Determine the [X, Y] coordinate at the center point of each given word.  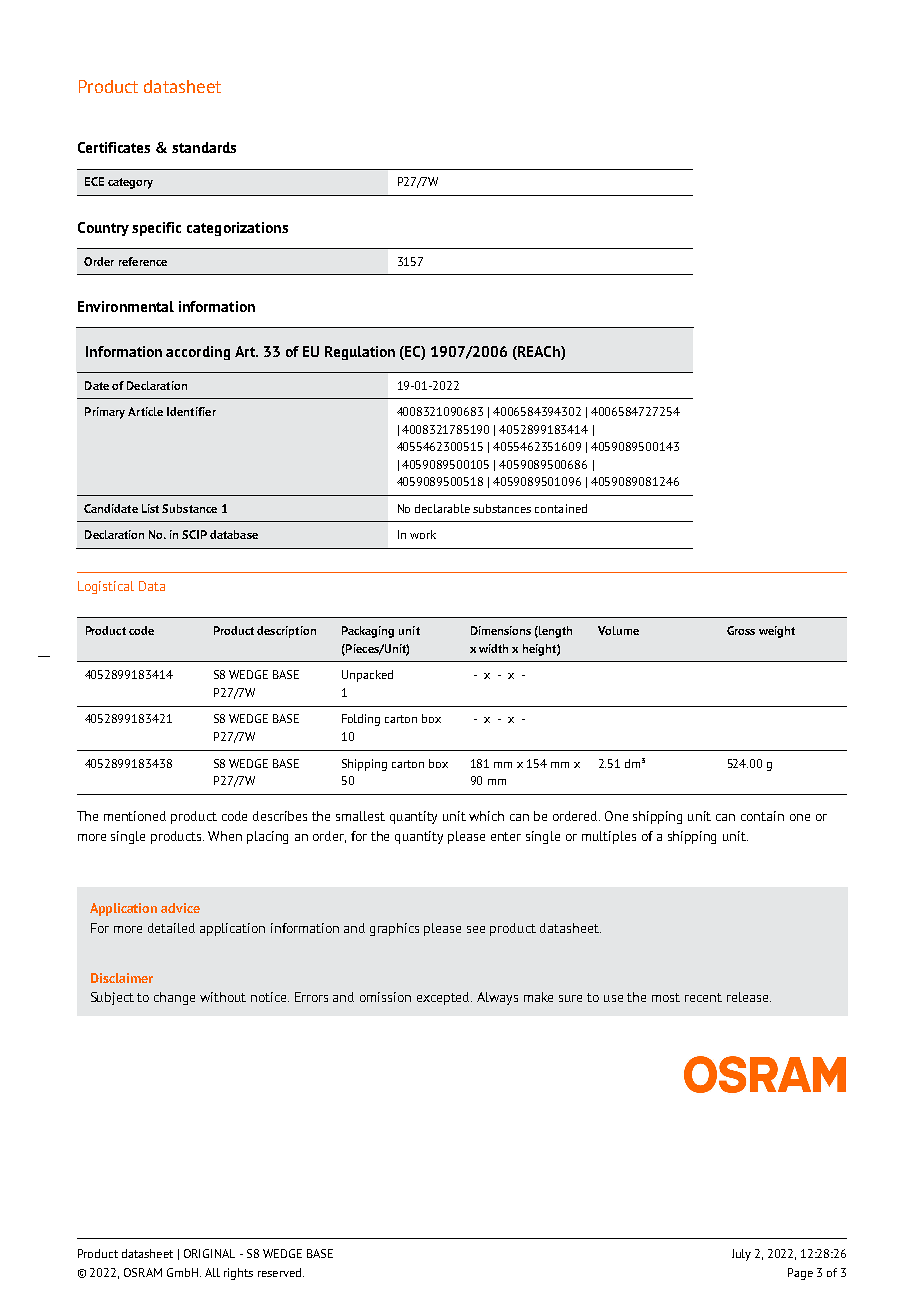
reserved [281, 1272]
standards [204, 147]
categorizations [237, 229]
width [493, 648]
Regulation [360, 353]
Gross [741, 630]
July [741, 1255]
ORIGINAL [209, 1253]
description [286, 632]
